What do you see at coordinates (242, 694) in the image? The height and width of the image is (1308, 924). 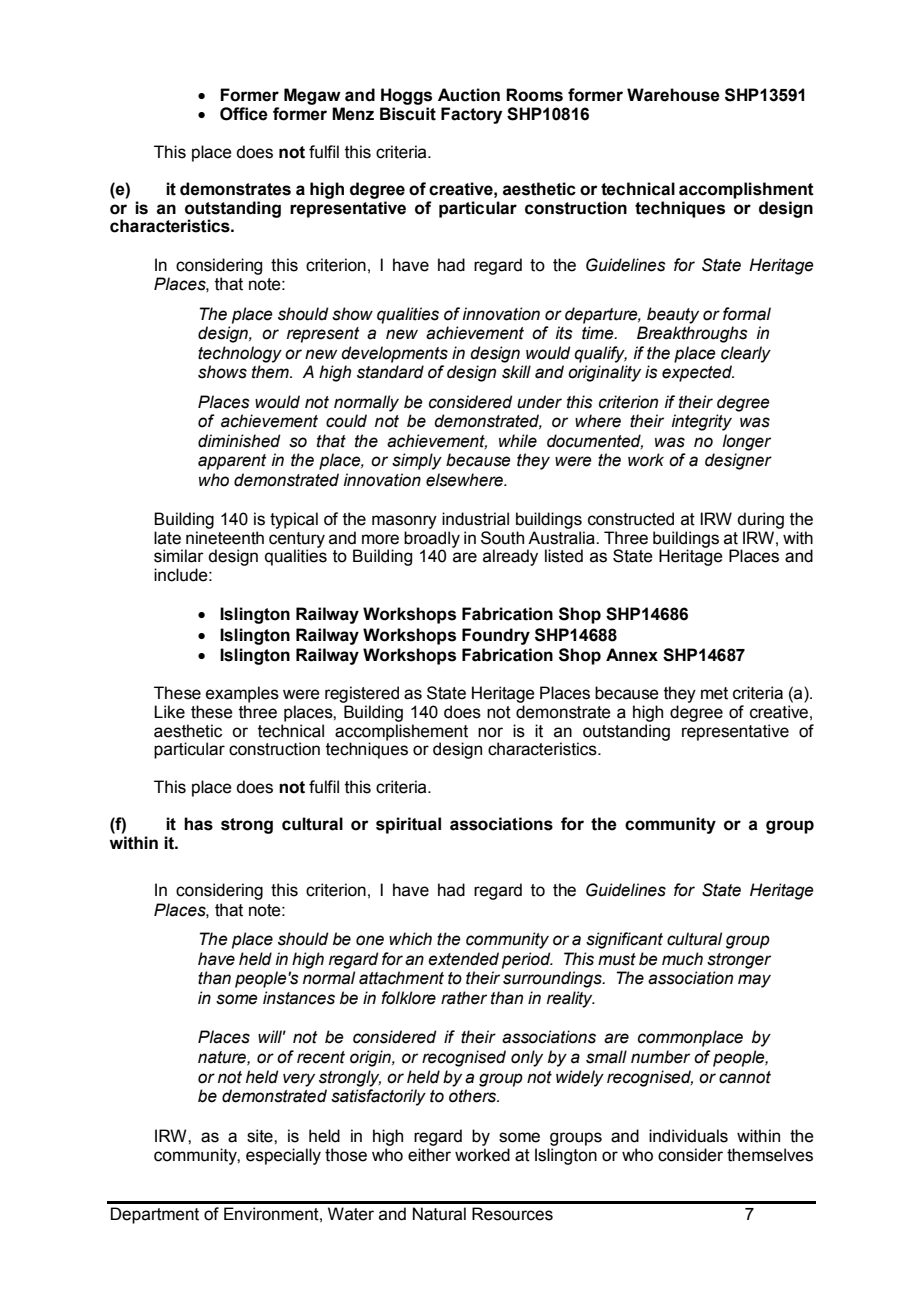 I see `examples` at bounding box center [242, 694].
